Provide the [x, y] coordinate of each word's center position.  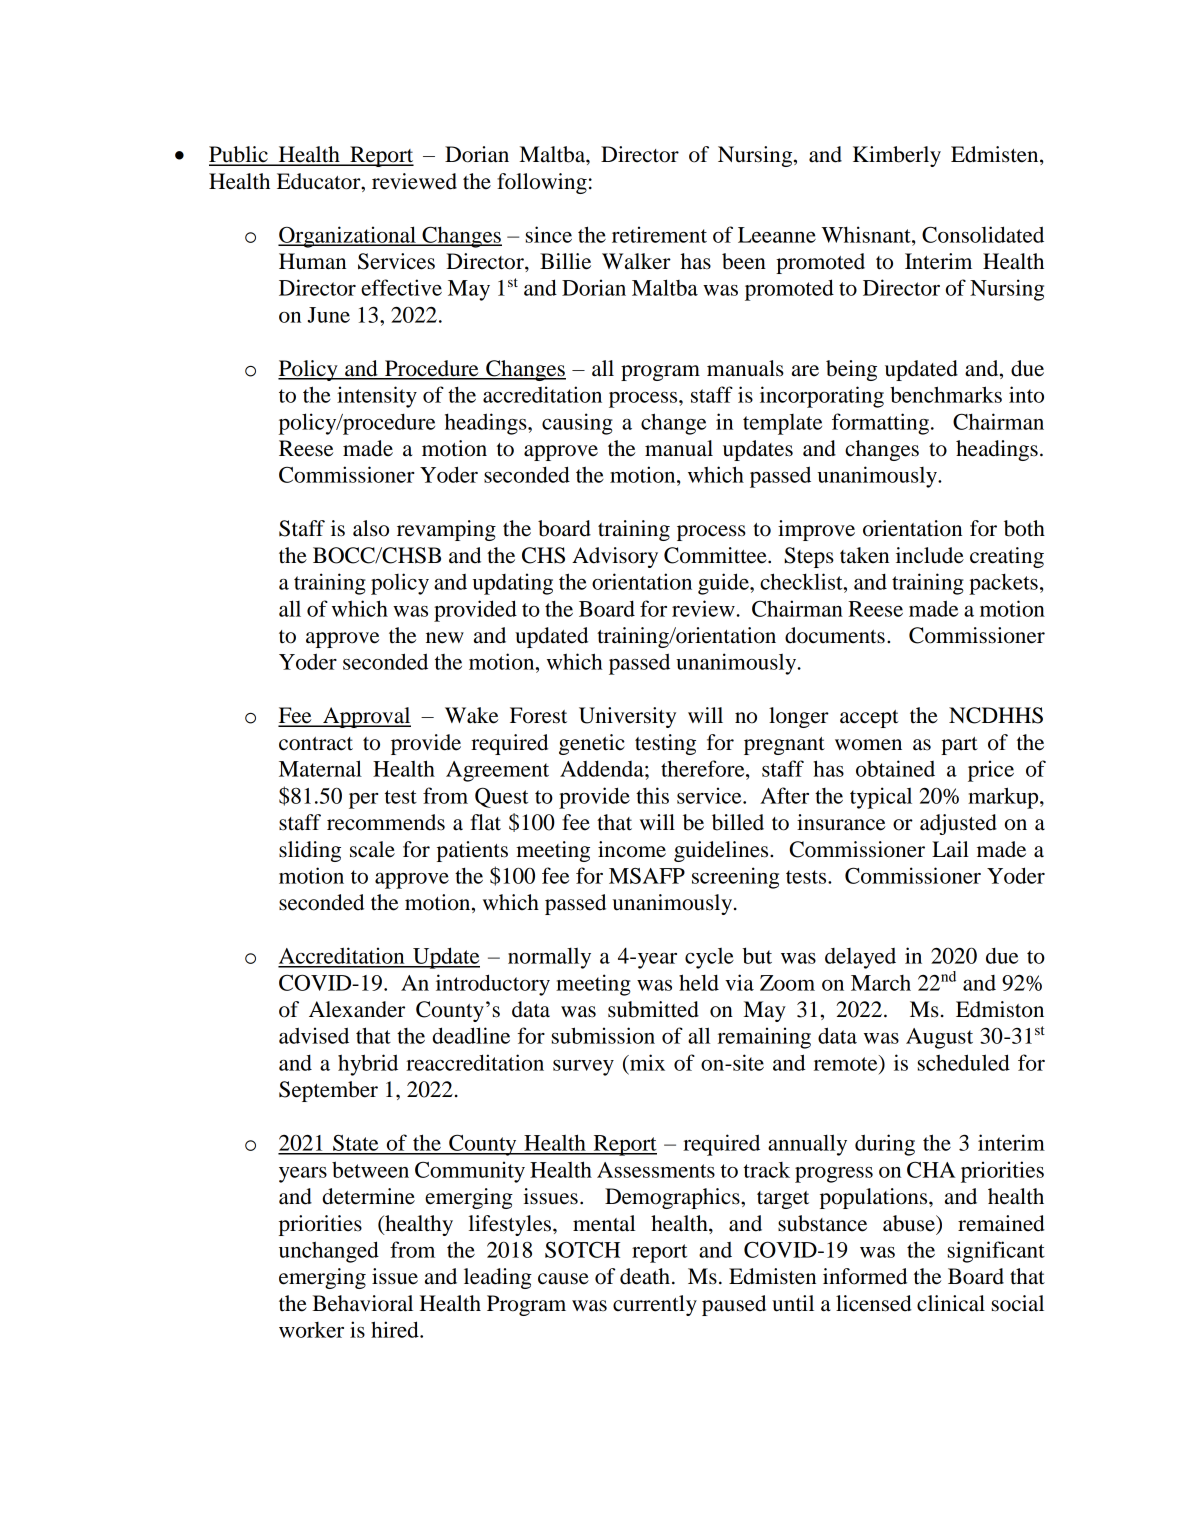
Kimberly [897, 156]
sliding [310, 851]
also [371, 528]
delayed [860, 958]
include [930, 555]
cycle [709, 958]
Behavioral [362, 1303]
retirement [659, 234]
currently [655, 1305]
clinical [951, 1303]
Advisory [615, 557]
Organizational [348, 237]
